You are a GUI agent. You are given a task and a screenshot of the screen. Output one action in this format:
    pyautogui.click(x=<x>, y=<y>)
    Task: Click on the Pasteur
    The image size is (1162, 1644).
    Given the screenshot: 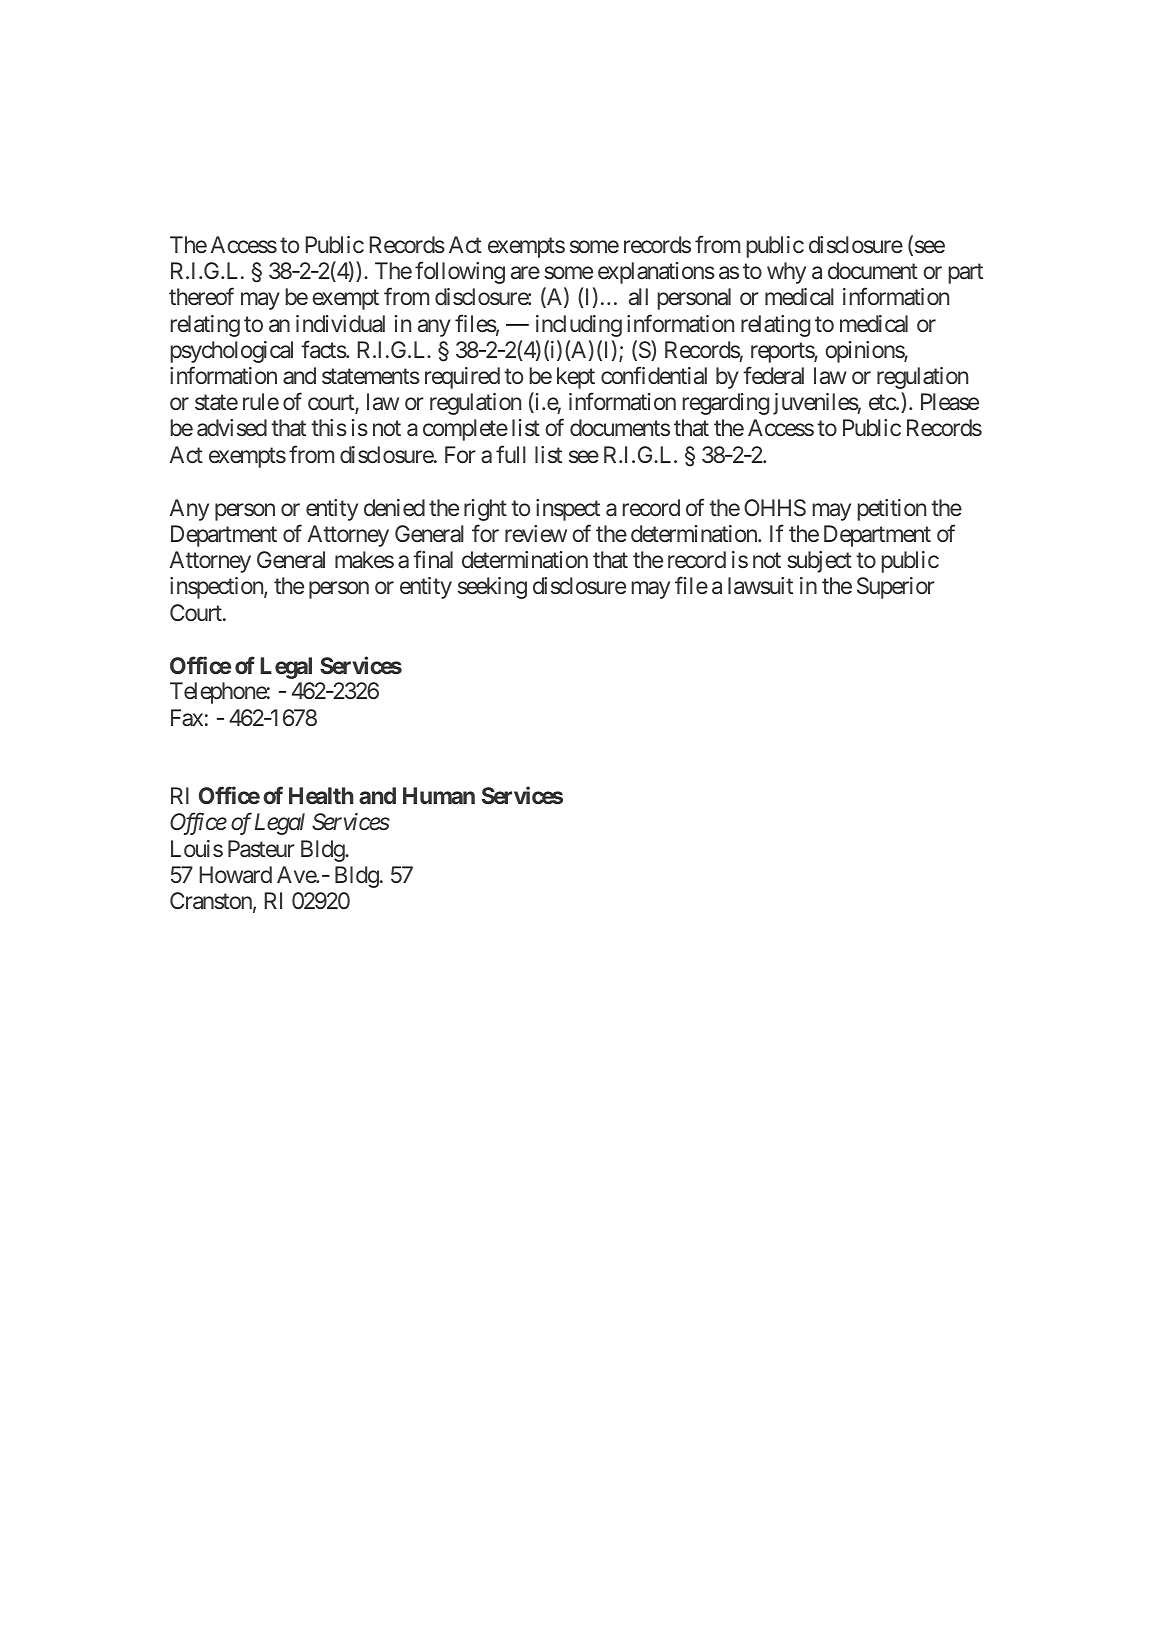 What is the action you would take?
    pyautogui.click(x=261, y=849)
